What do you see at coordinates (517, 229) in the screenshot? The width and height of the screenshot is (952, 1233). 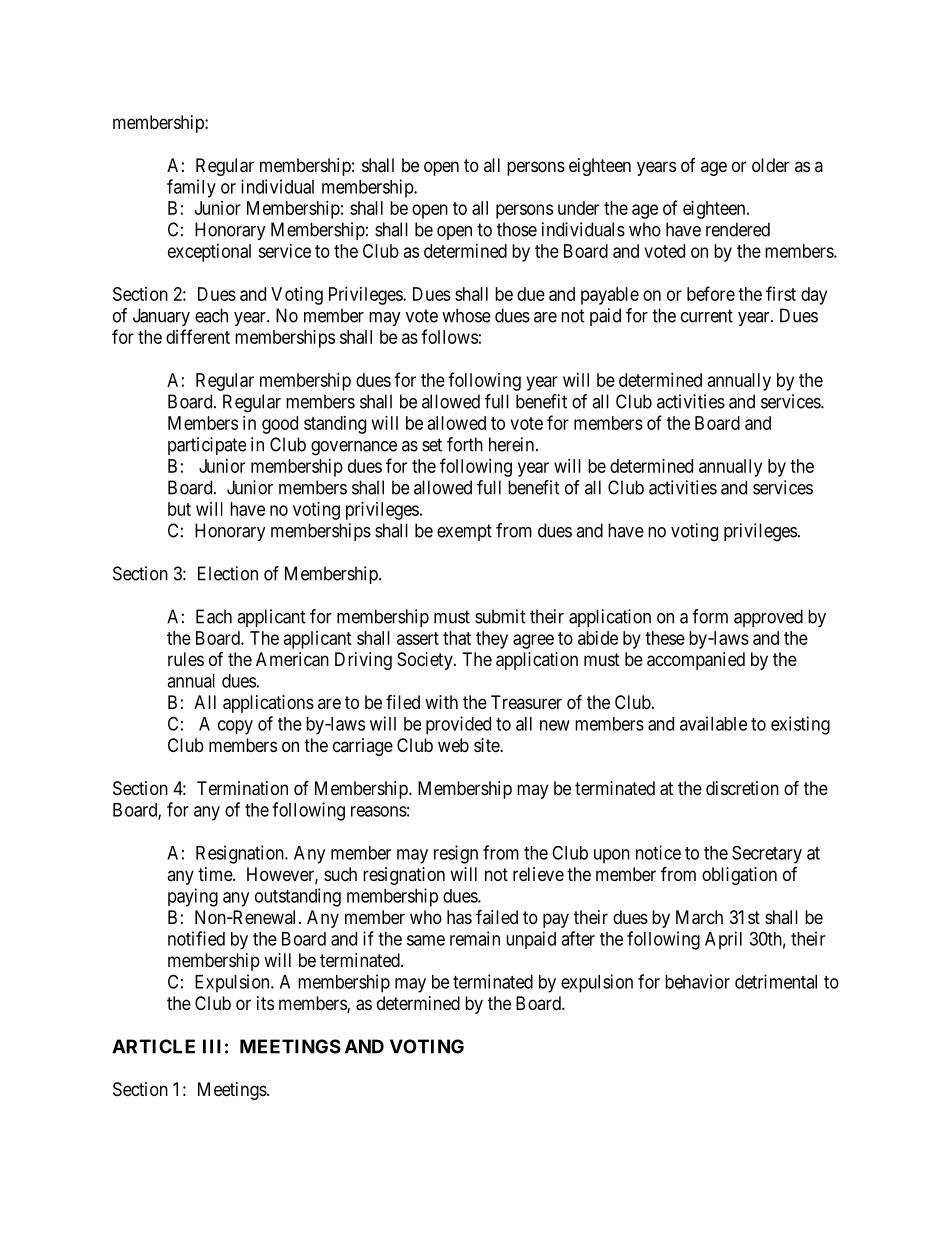 I see `those` at bounding box center [517, 229].
